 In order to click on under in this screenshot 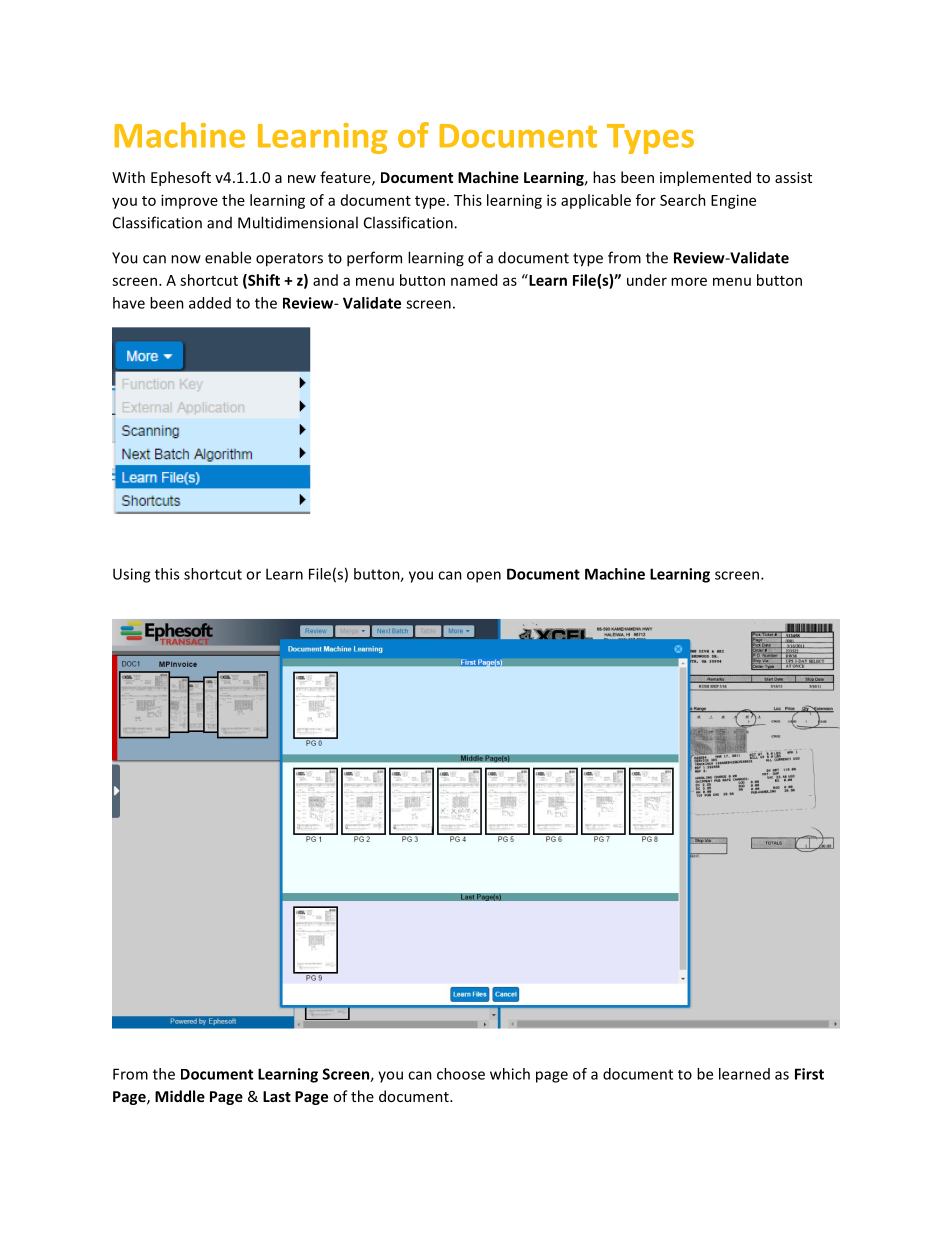, I will do `click(647, 280)`.
